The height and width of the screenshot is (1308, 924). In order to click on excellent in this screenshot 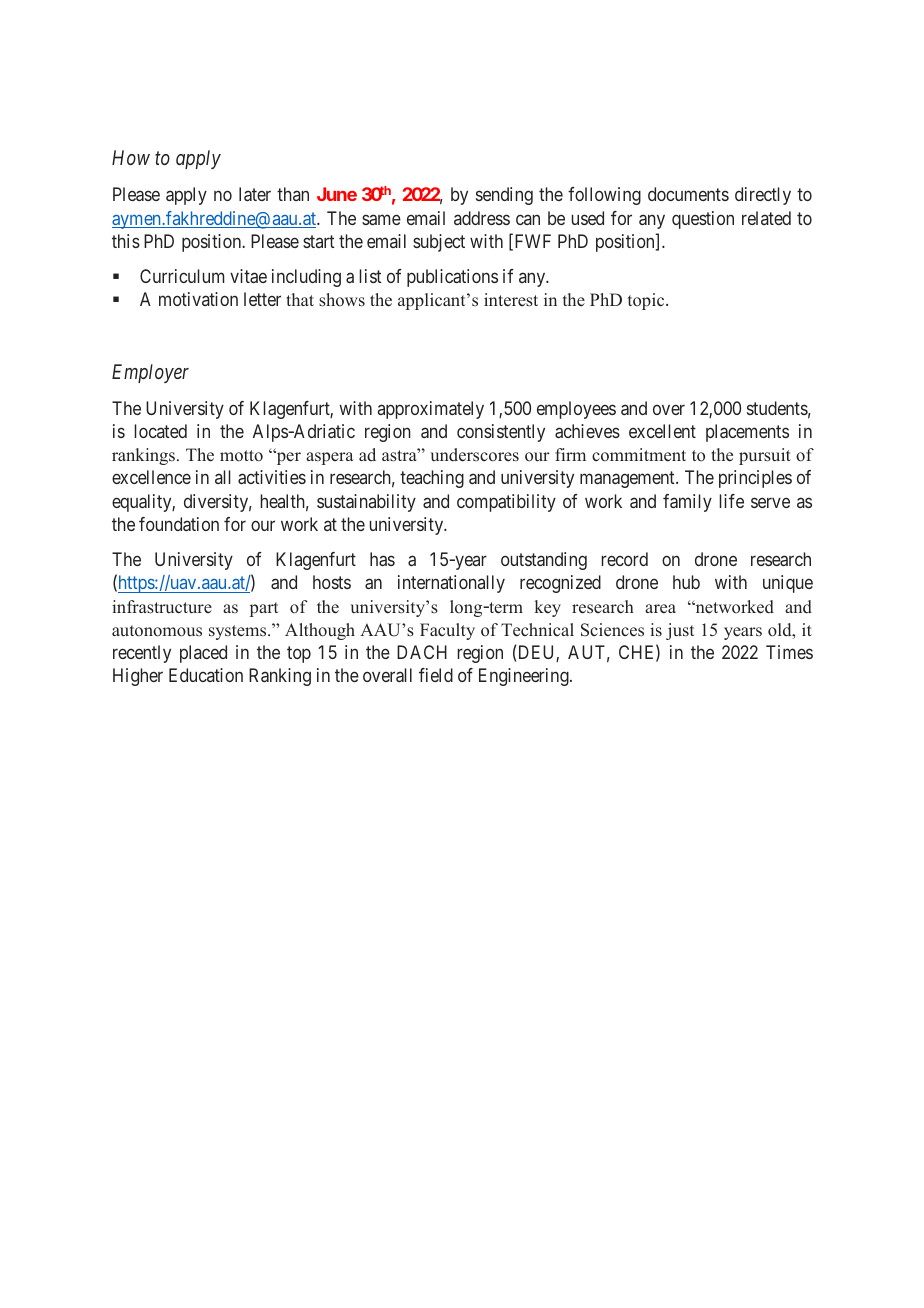, I will do `click(662, 431)`.
